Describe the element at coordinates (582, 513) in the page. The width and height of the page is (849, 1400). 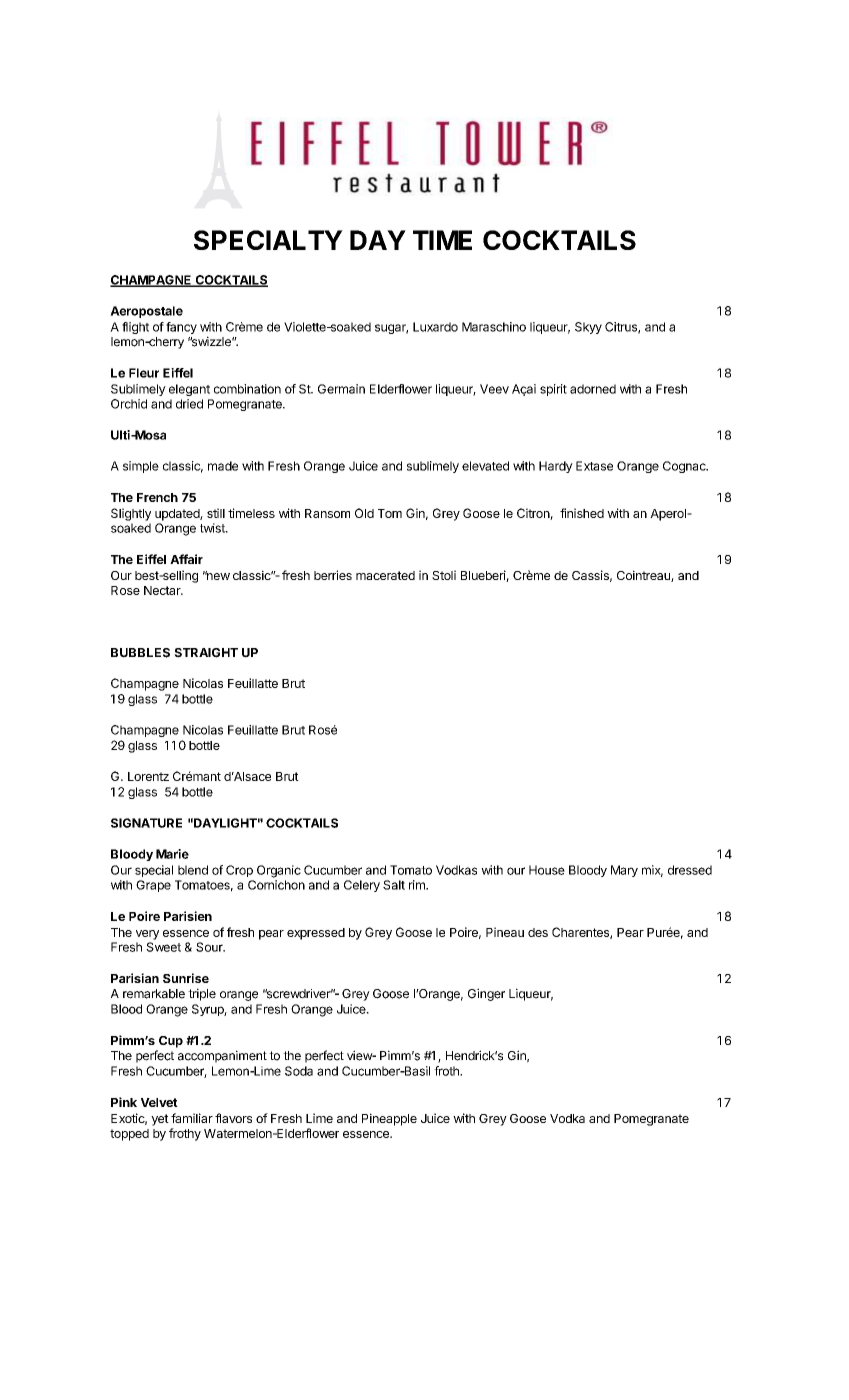
I see `finished` at that location.
